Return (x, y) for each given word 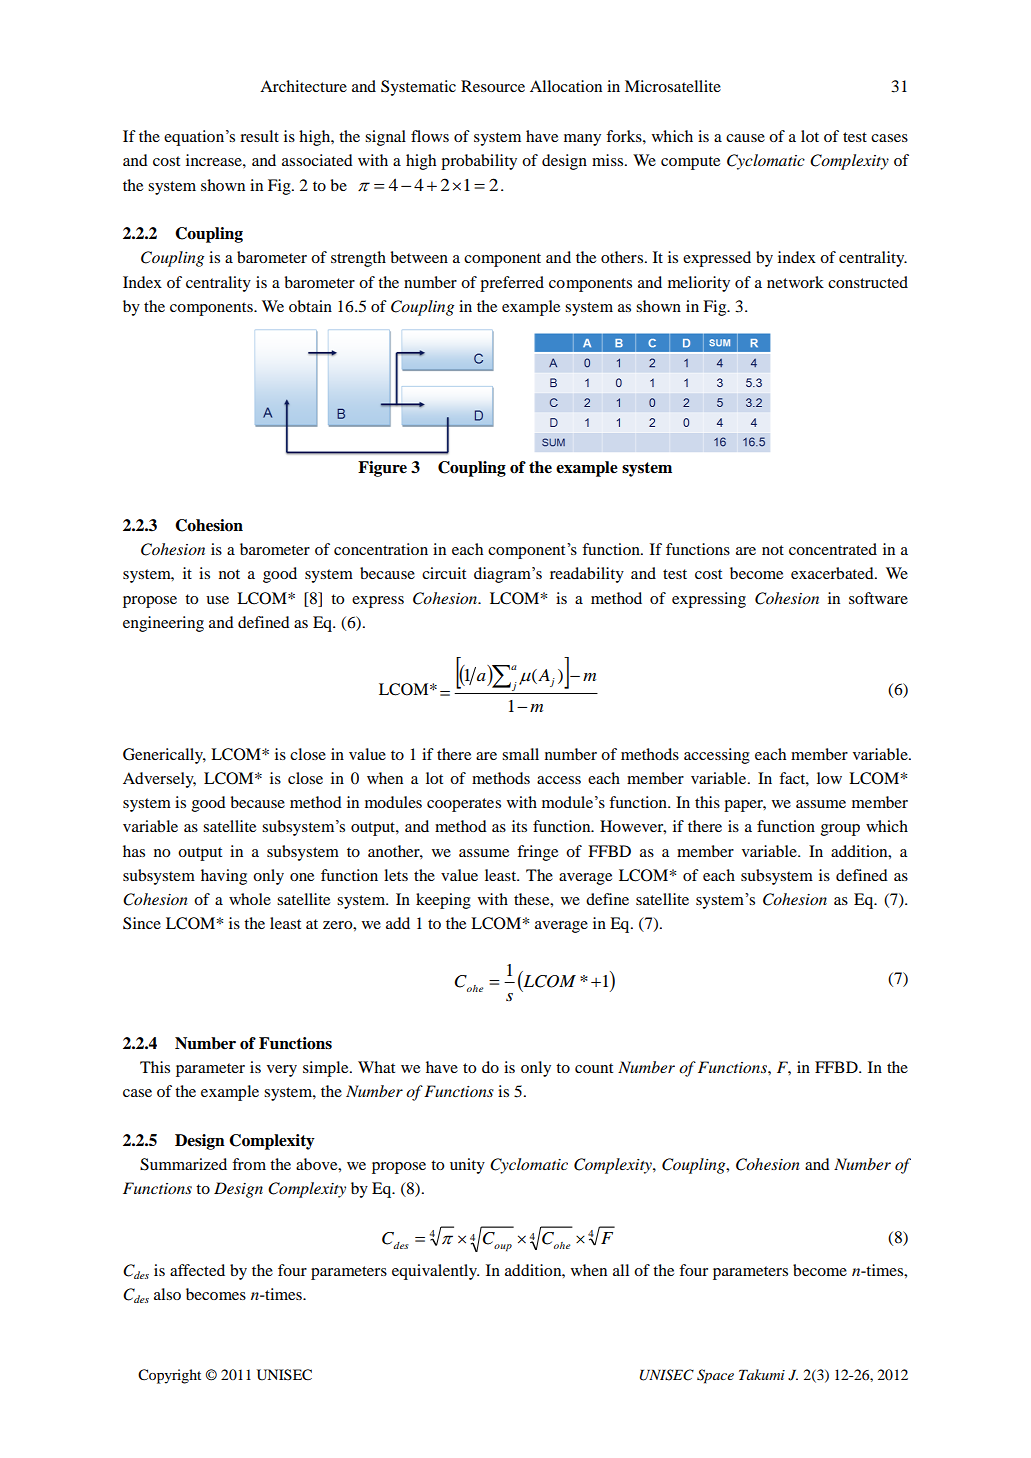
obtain (310, 306)
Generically (164, 756)
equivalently (435, 1272)
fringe (537, 853)
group (840, 830)
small (520, 754)
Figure (382, 469)
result (259, 136)
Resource (493, 86)
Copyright (169, 1376)
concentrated (833, 549)
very (282, 1071)
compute (690, 163)
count (594, 1068)
